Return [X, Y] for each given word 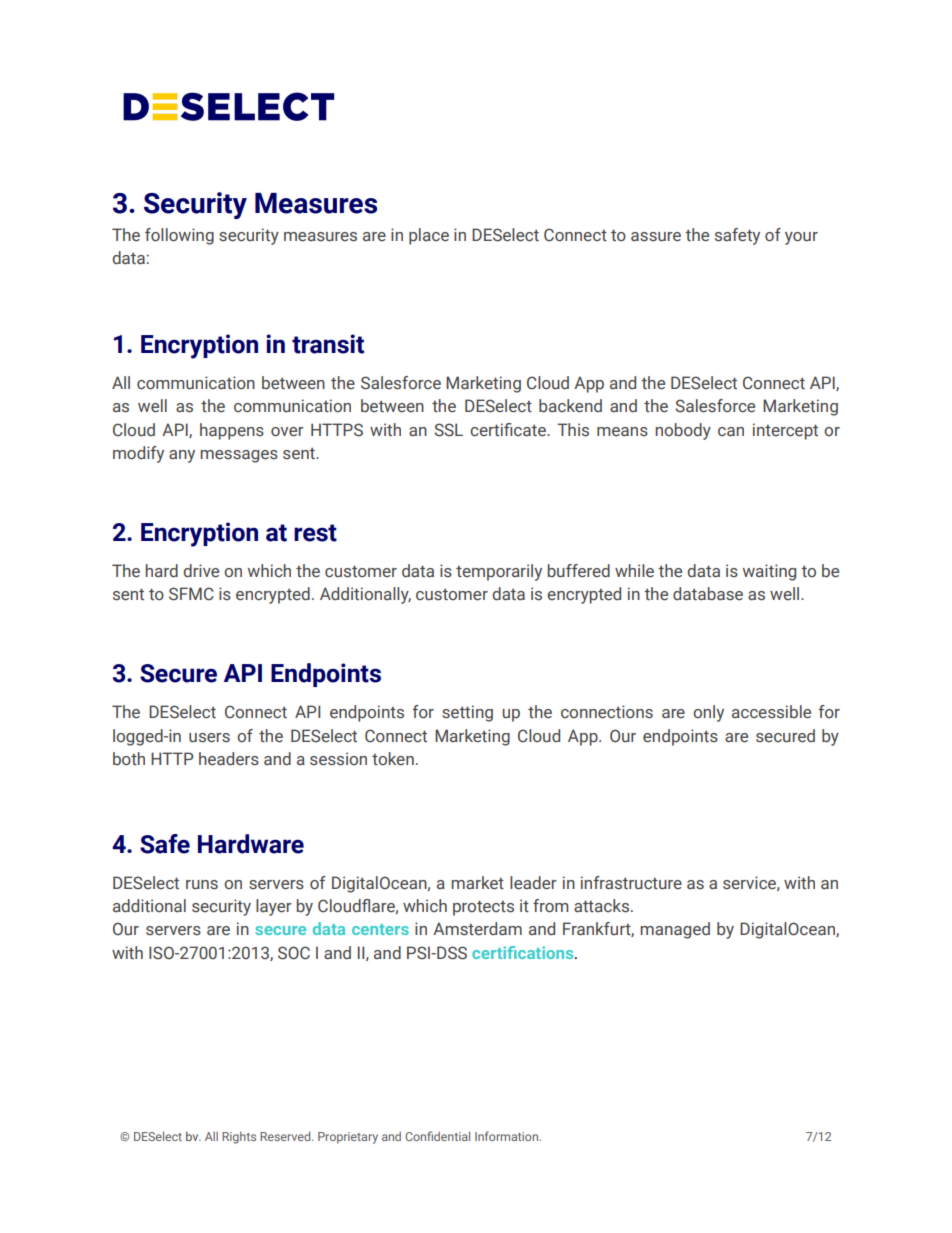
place [429, 236]
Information [508, 1136]
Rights [239, 1138]
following [179, 236]
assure [656, 237]
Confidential [437, 1136]
